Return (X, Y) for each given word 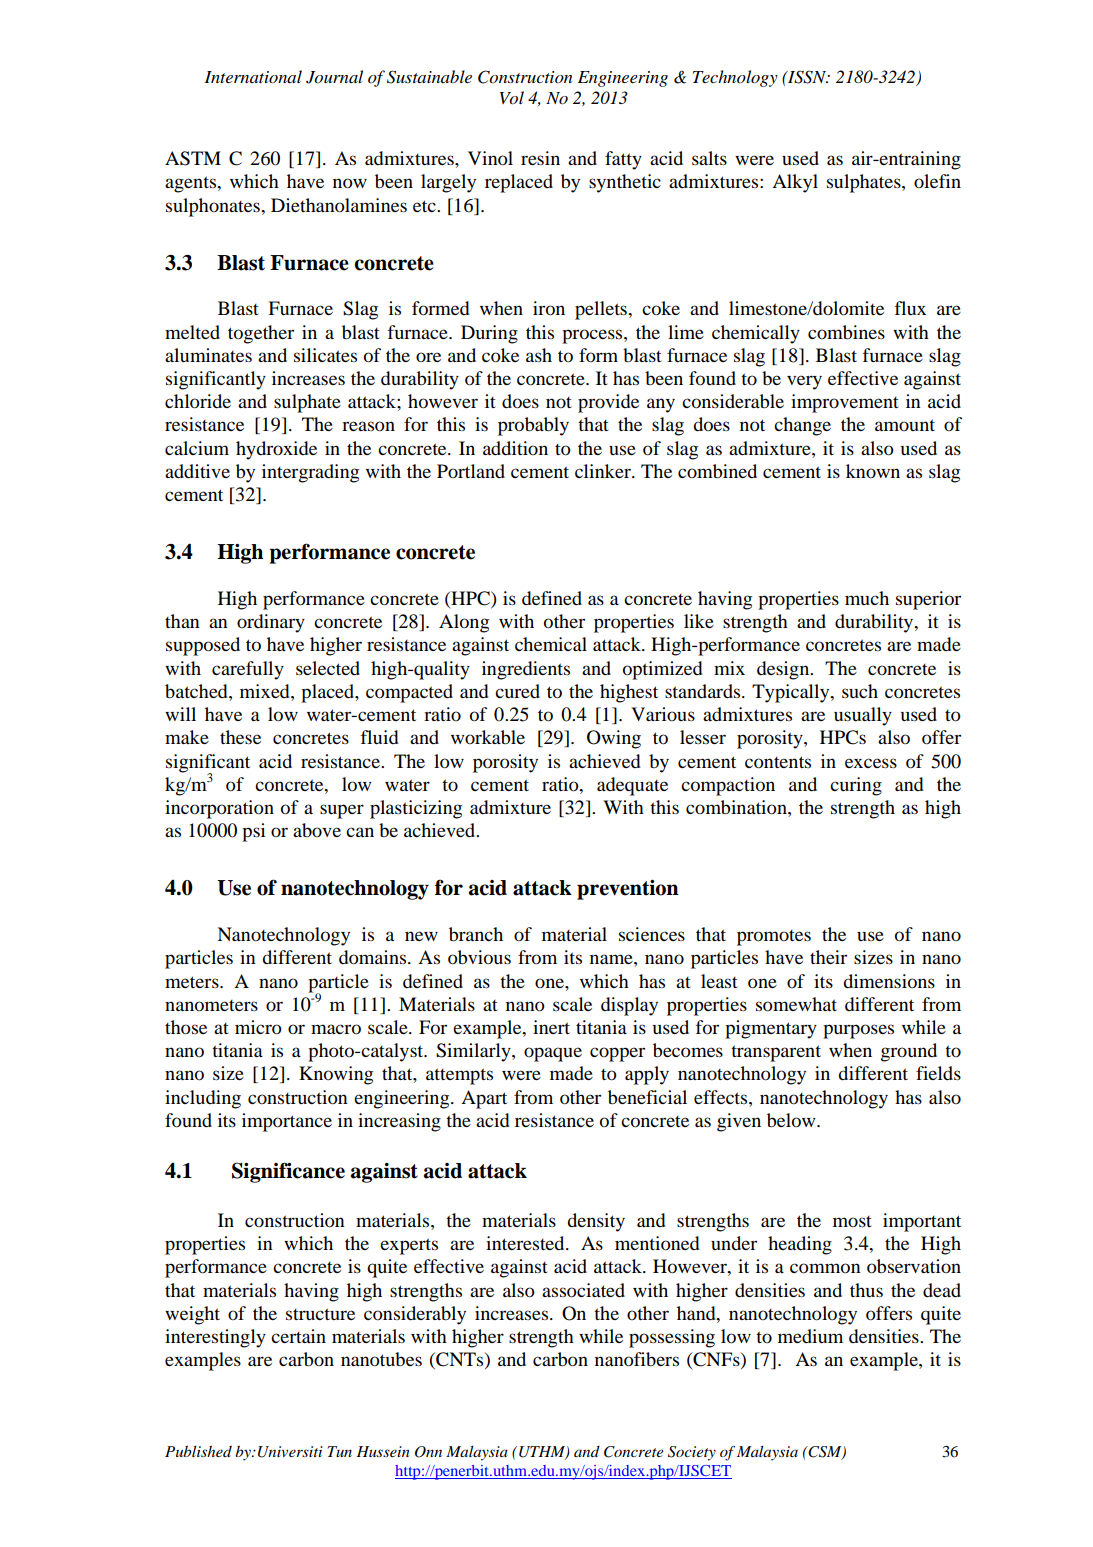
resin (540, 158)
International (253, 76)
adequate (632, 786)
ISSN (807, 77)
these (240, 737)
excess (871, 763)
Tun (339, 1451)
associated (583, 1290)
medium (810, 1336)
